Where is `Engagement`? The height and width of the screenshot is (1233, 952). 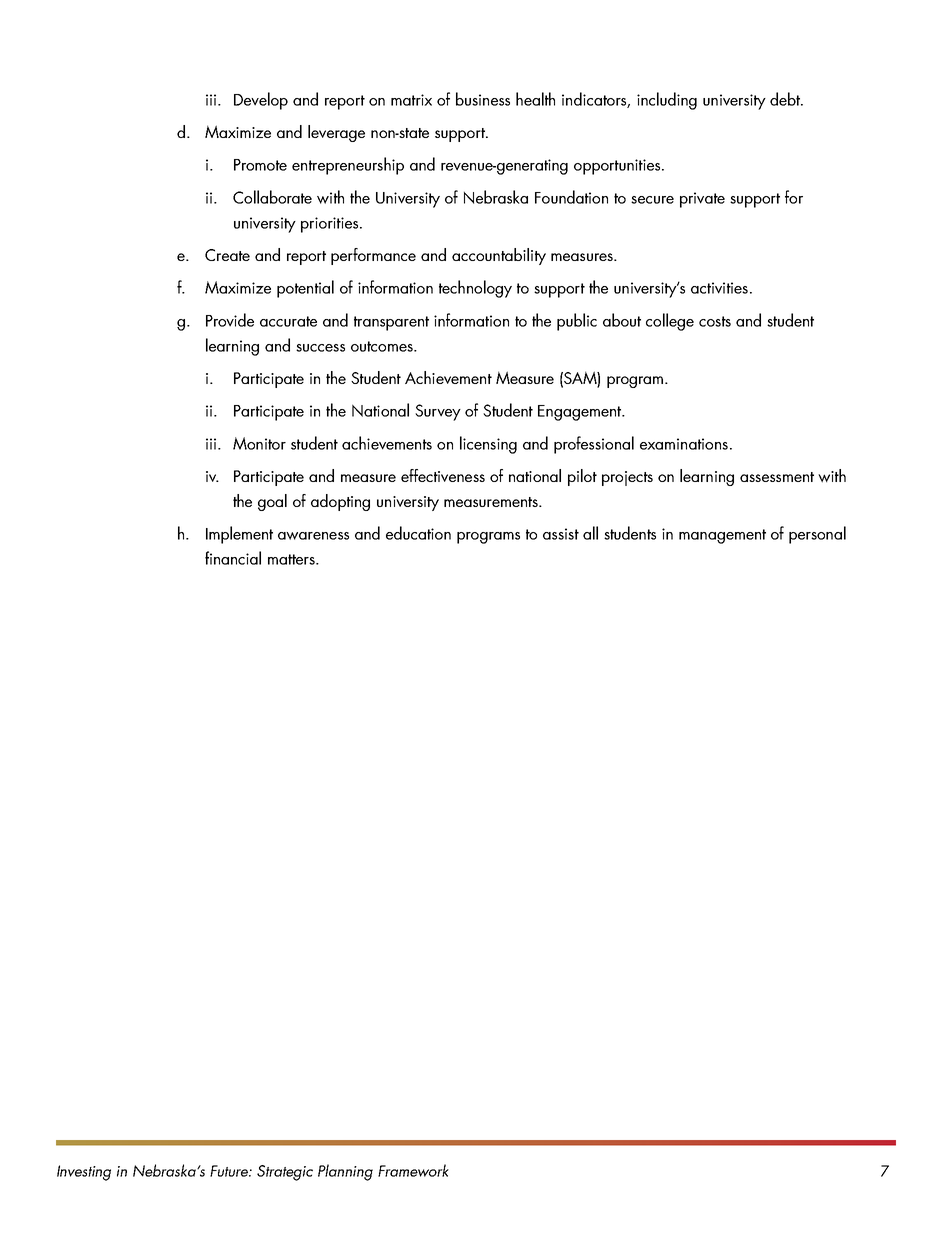 Engagement is located at coordinates (580, 413).
